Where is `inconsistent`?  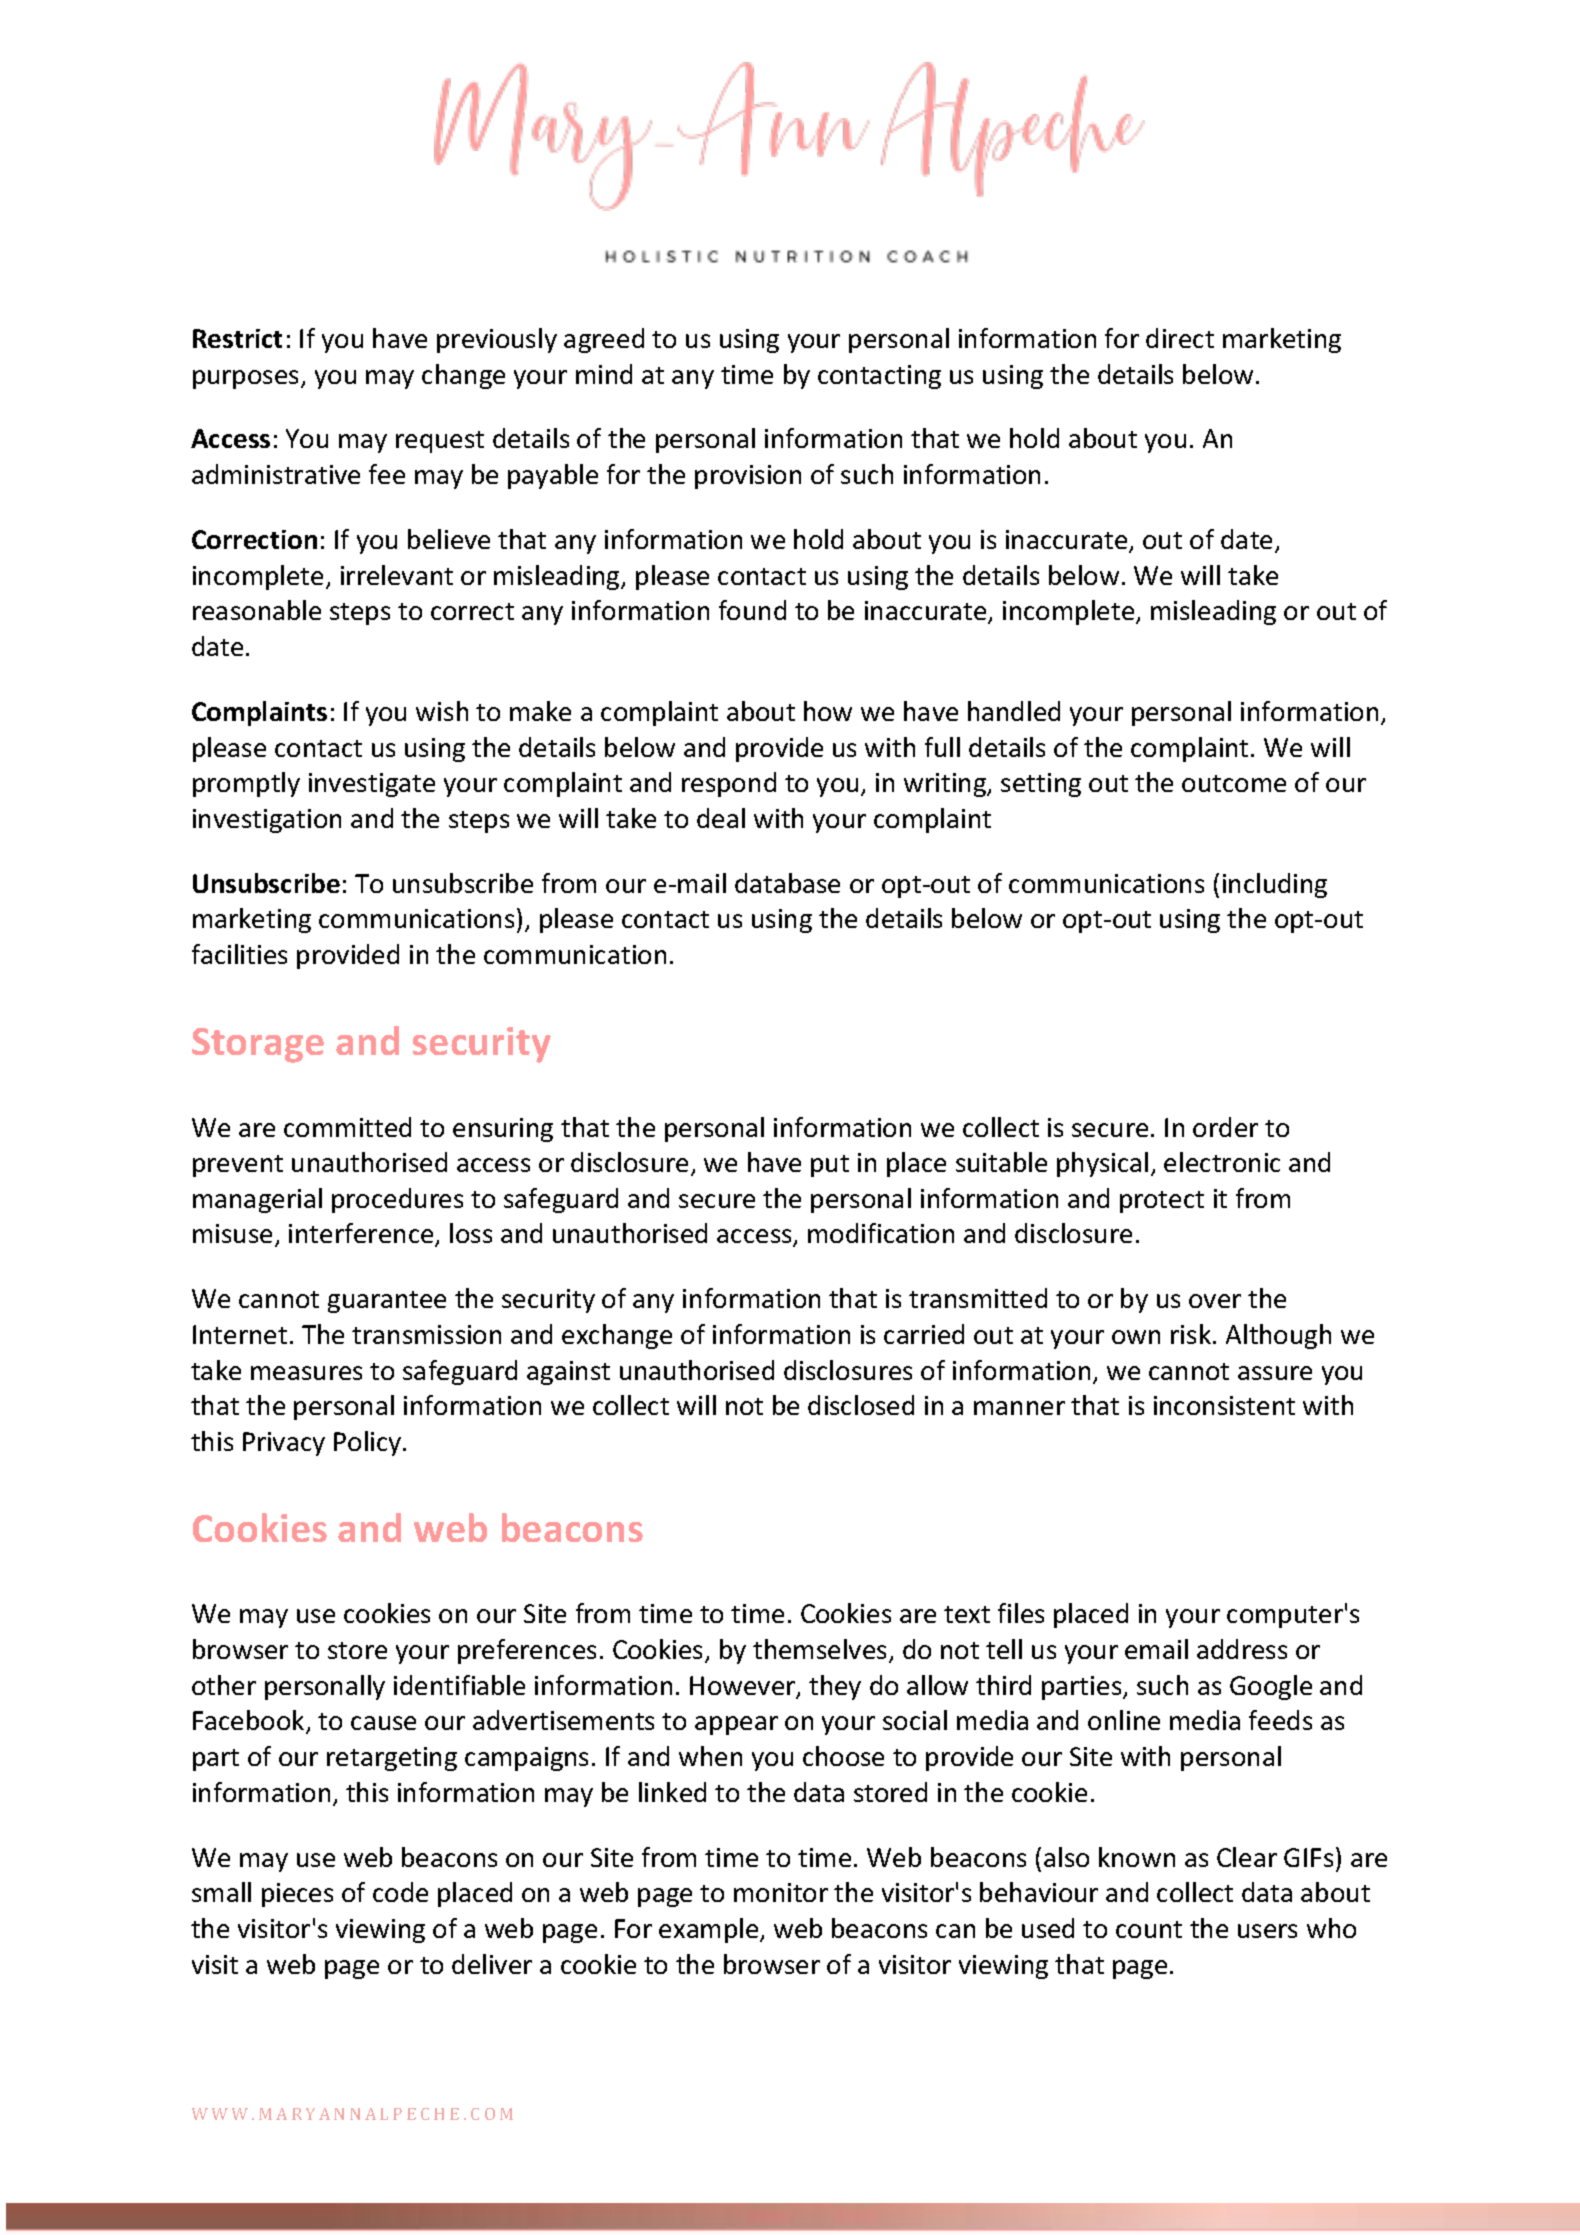 inconsistent is located at coordinates (1224, 1405).
